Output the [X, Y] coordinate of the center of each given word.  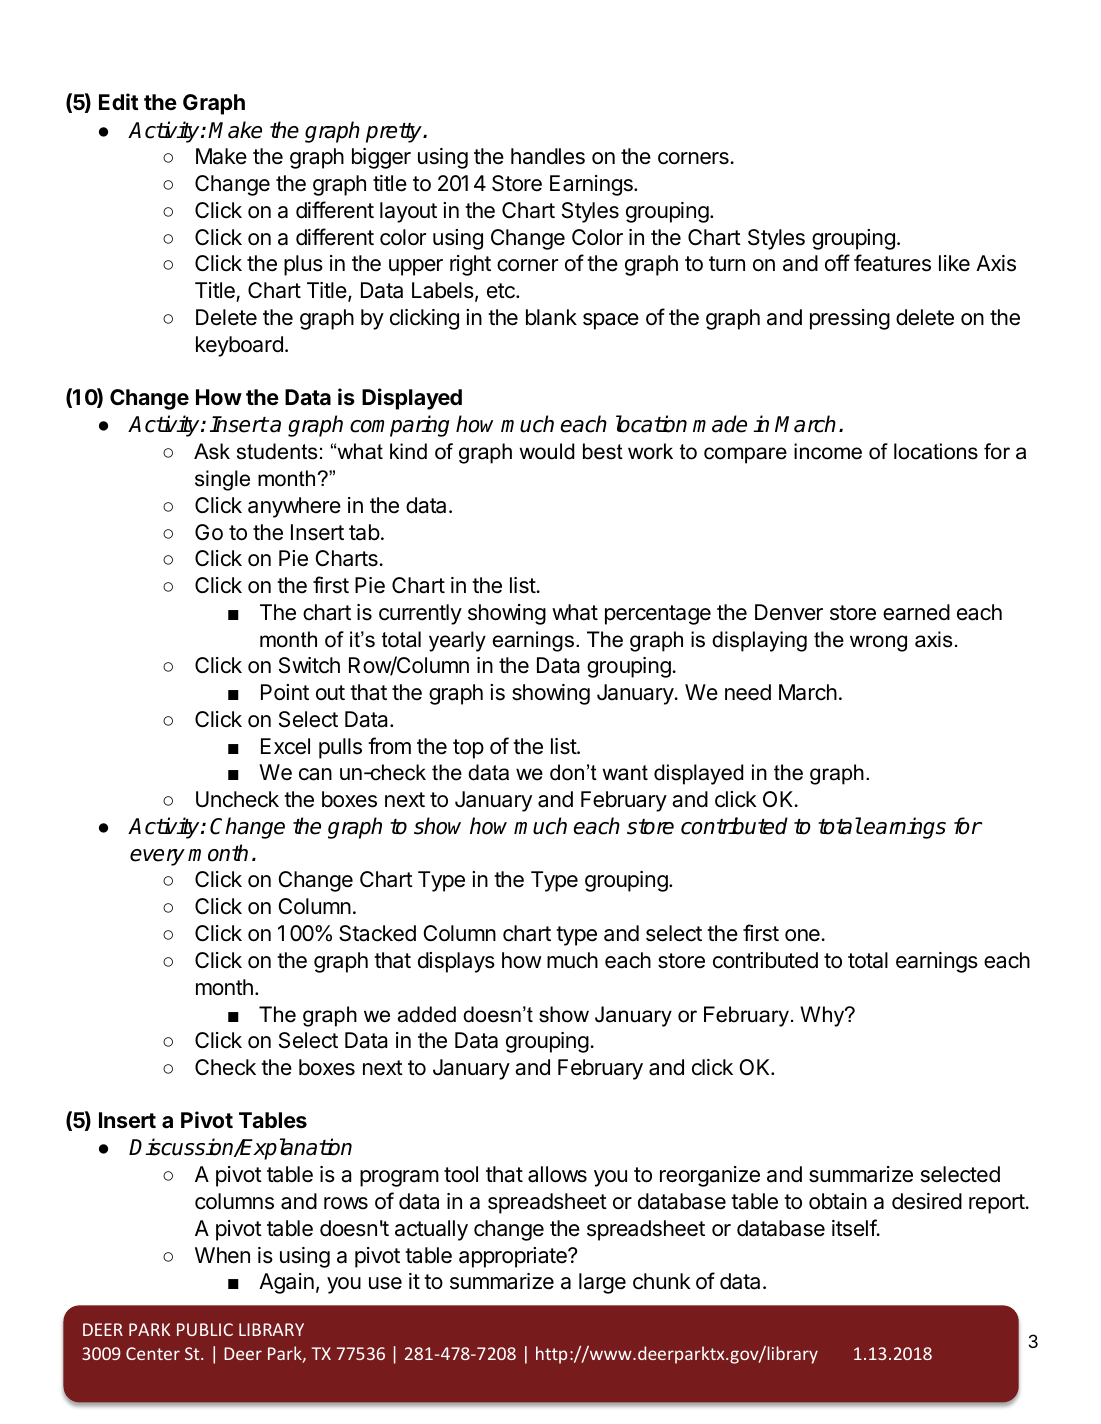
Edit [118, 101]
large [602, 1283]
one [803, 935]
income [828, 451]
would [546, 451]
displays [456, 962]
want [625, 773]
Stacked [377, 933]
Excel [285, 746]
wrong [878, 643]
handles [548, 156]
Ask [212, 451]
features [892, 263]
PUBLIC [205, 1329]
